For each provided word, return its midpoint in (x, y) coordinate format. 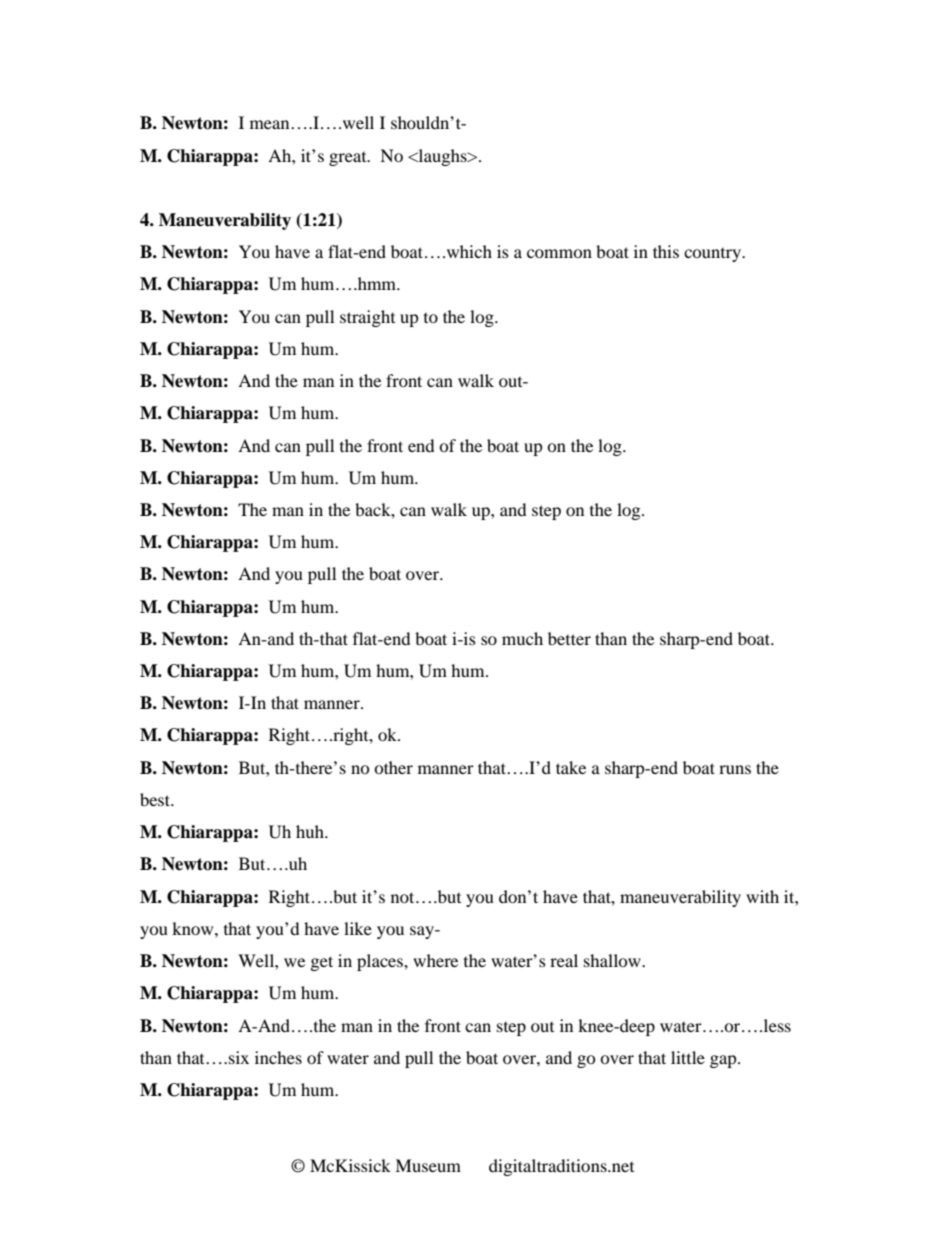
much (522, 638)
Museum (428, 1165)
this (666, 251)
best (156, 799)
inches (278, 1057)
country (713, 254)
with (762, 896)
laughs (442, 157)
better (569, 638)
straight (367, 318)
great (349, 158)
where (435, 960)
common (559, 253)
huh (311, 831)
